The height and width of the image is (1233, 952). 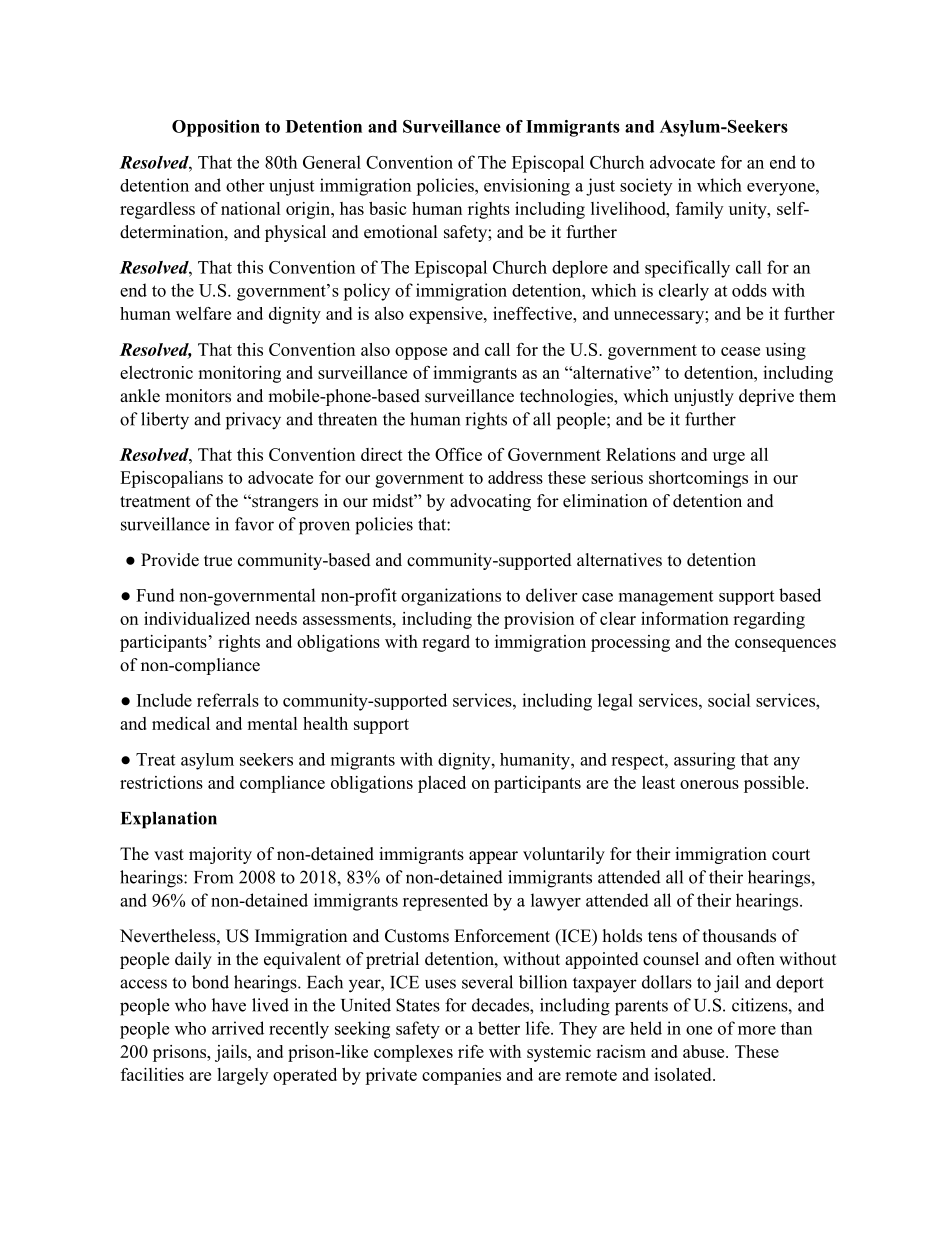 What do you see at coordinates (766, 397) in the image?
I see `deprive` at bounding box center [766, 397].
